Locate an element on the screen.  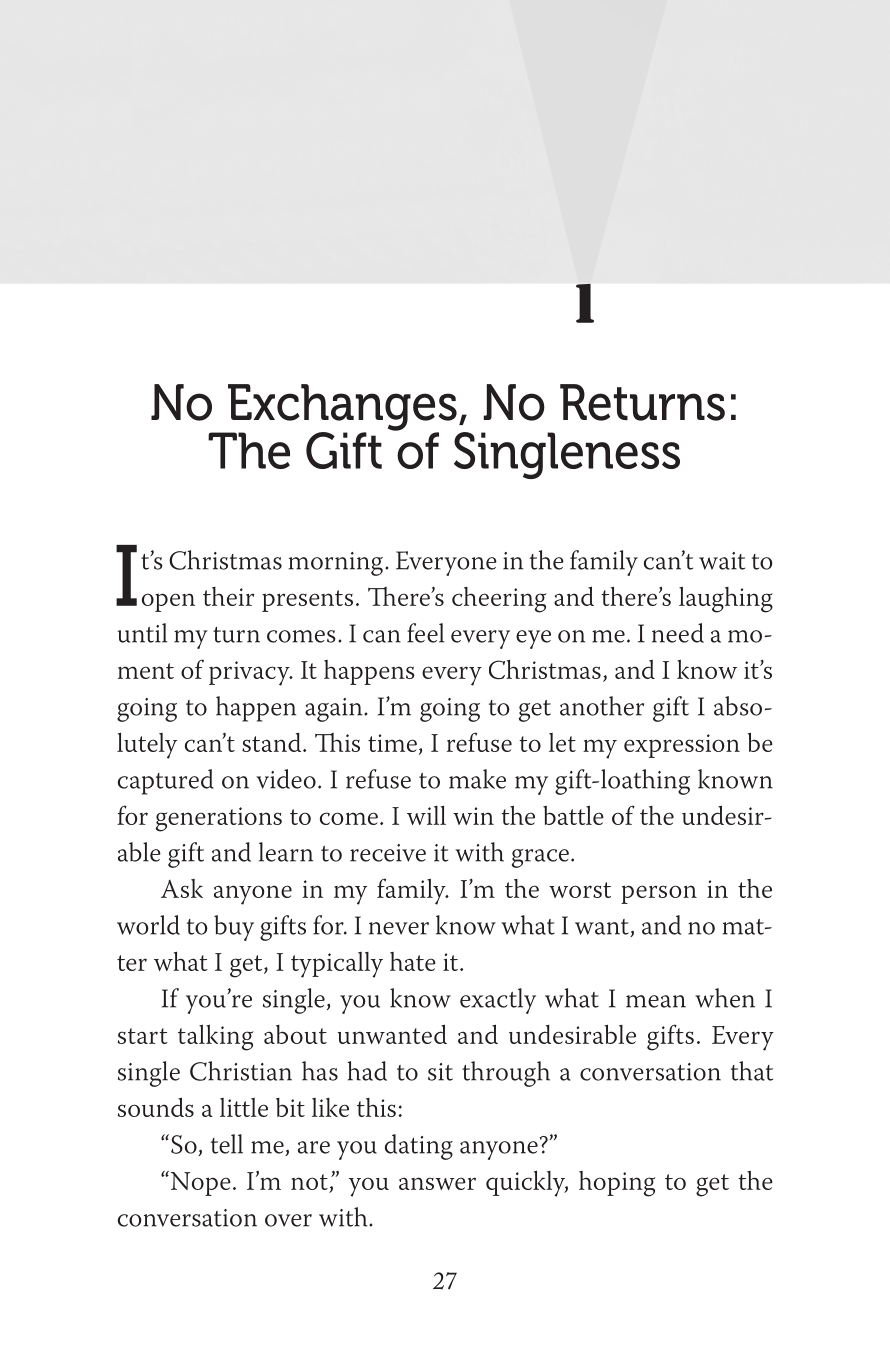
morning is located at coordinates (337, 564).
